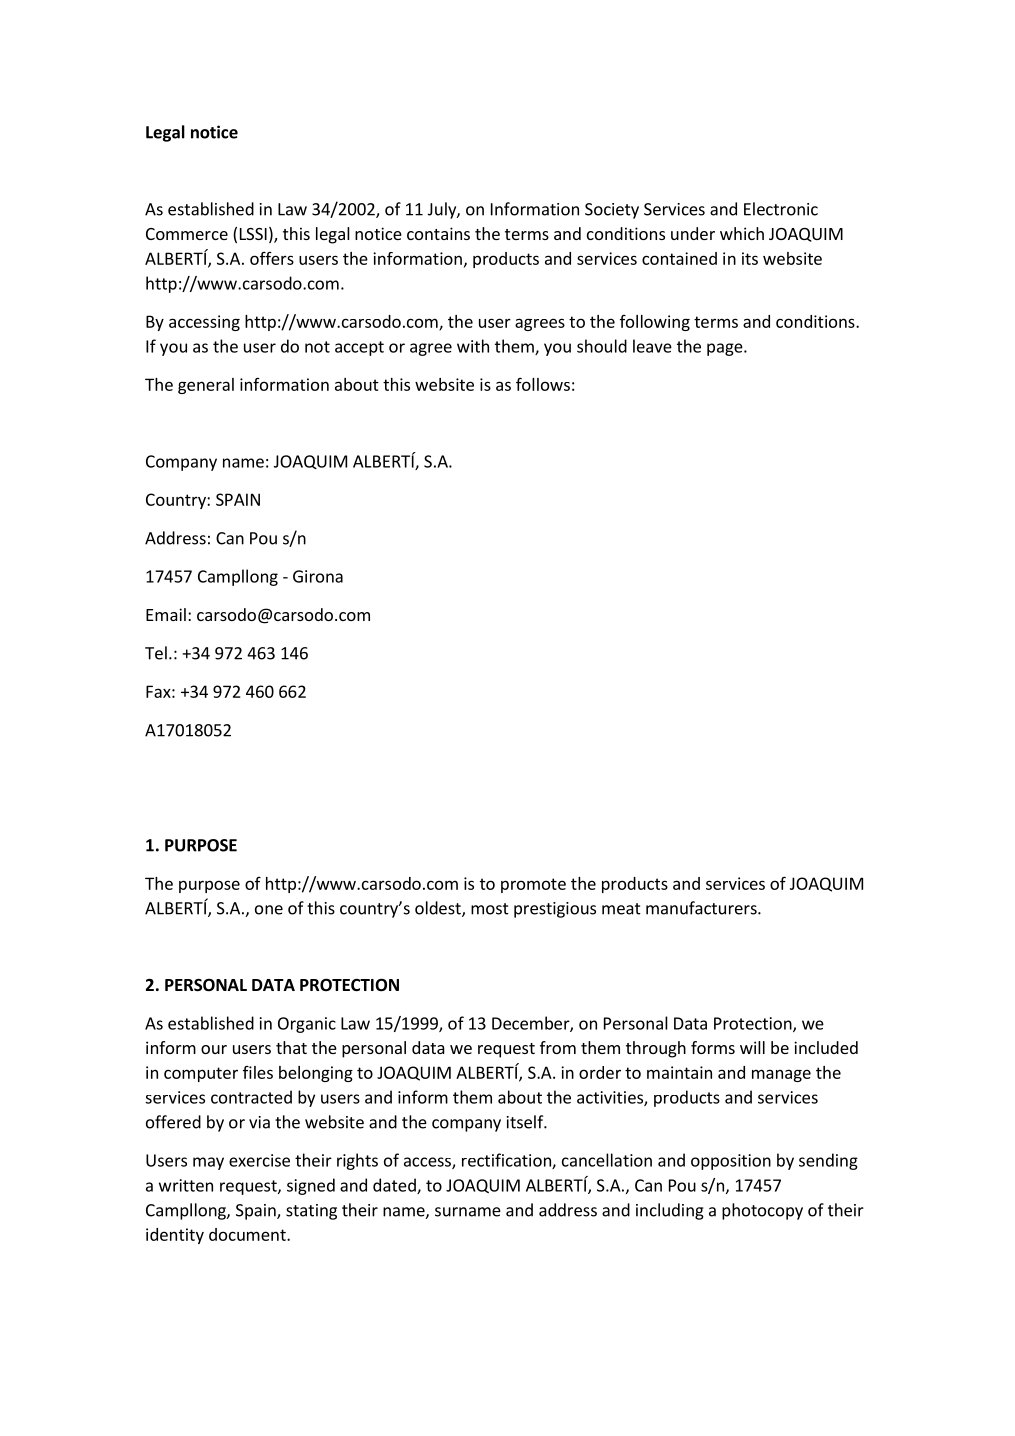 This screenshot has height=1436, width=1015. Describe the element at coordinates (507, 1161) in the screenshot. I see `rectification` at that location.
